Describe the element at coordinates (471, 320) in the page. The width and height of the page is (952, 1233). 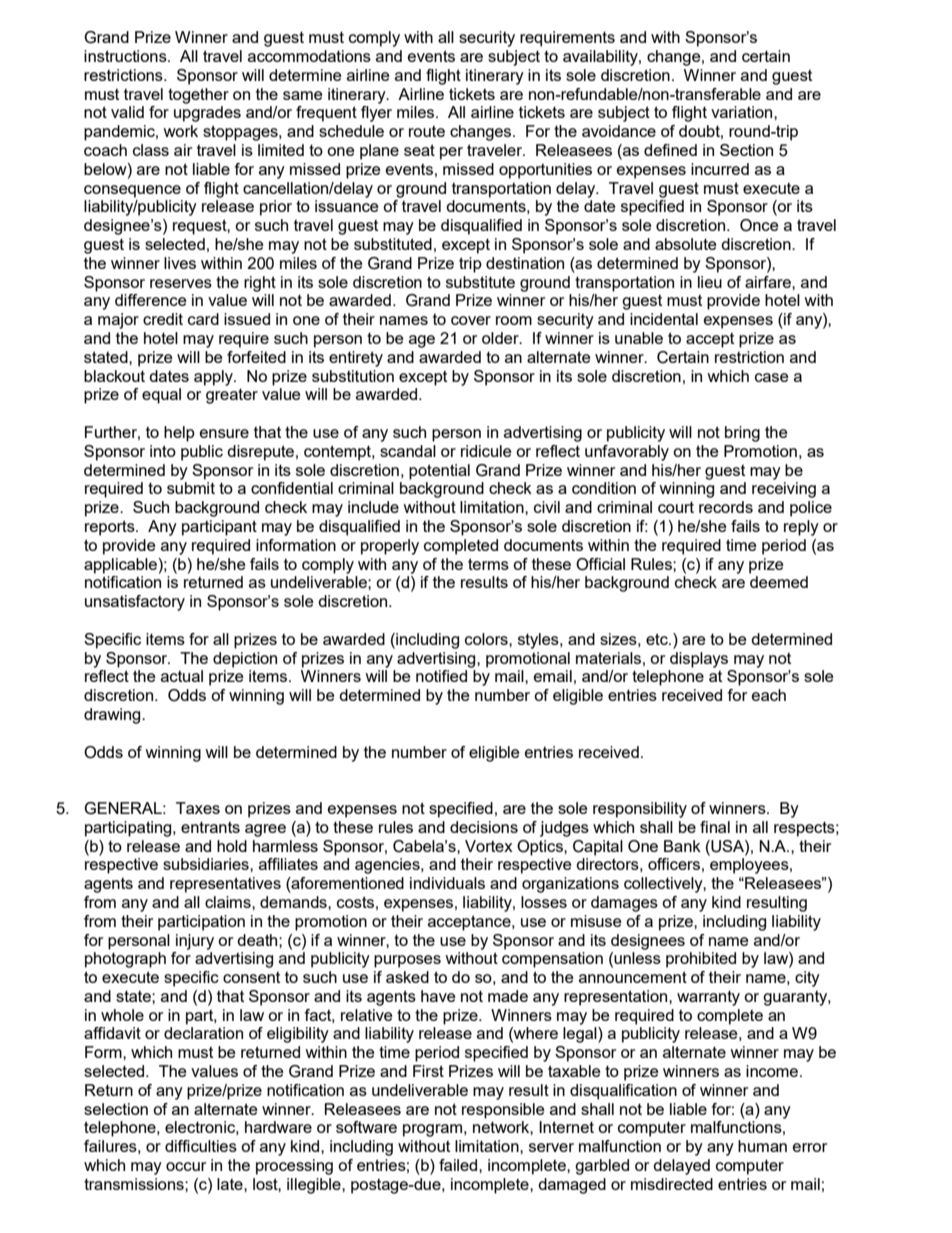
I see `cover` at that location.
